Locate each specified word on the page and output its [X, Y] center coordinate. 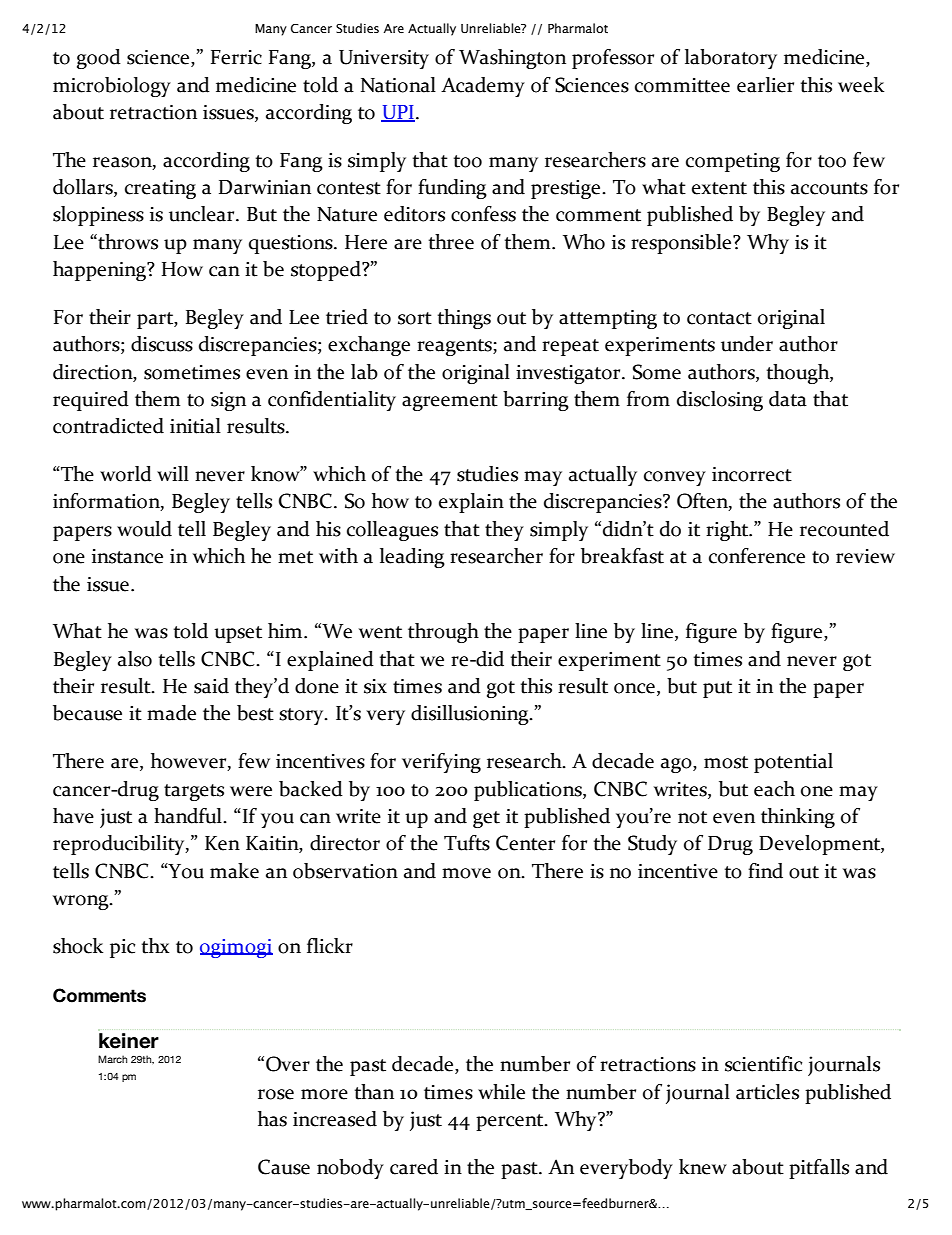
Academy [483, 87]
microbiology [112, 87]
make [234, 871]
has [272, 1119]
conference [757, 556]
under [747, 344]
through [443, 633]
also [135, 659]
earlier [765, 85]
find [765, 871]
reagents [455, 347]
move [466, 873]
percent [511, 1122]
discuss [162, 344]
